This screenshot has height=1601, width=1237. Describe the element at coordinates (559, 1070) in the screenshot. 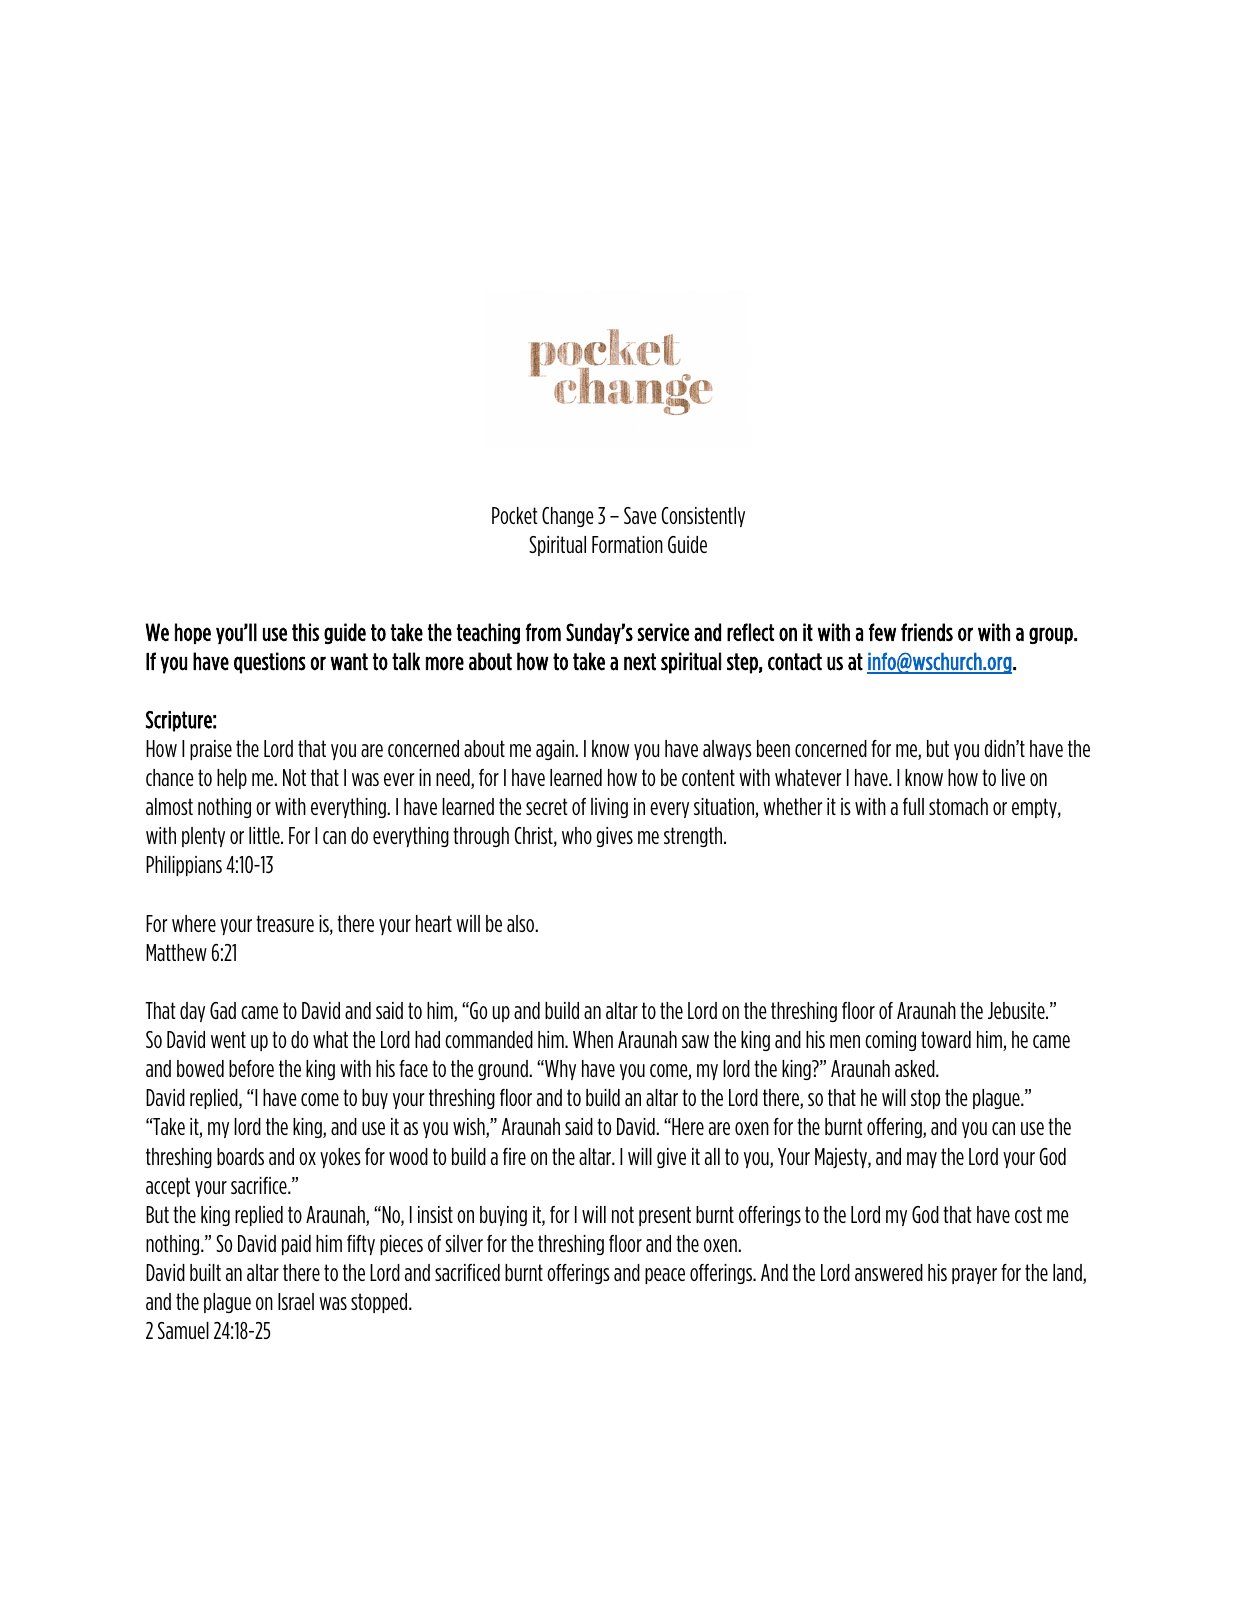

I see `Why` at that location.
